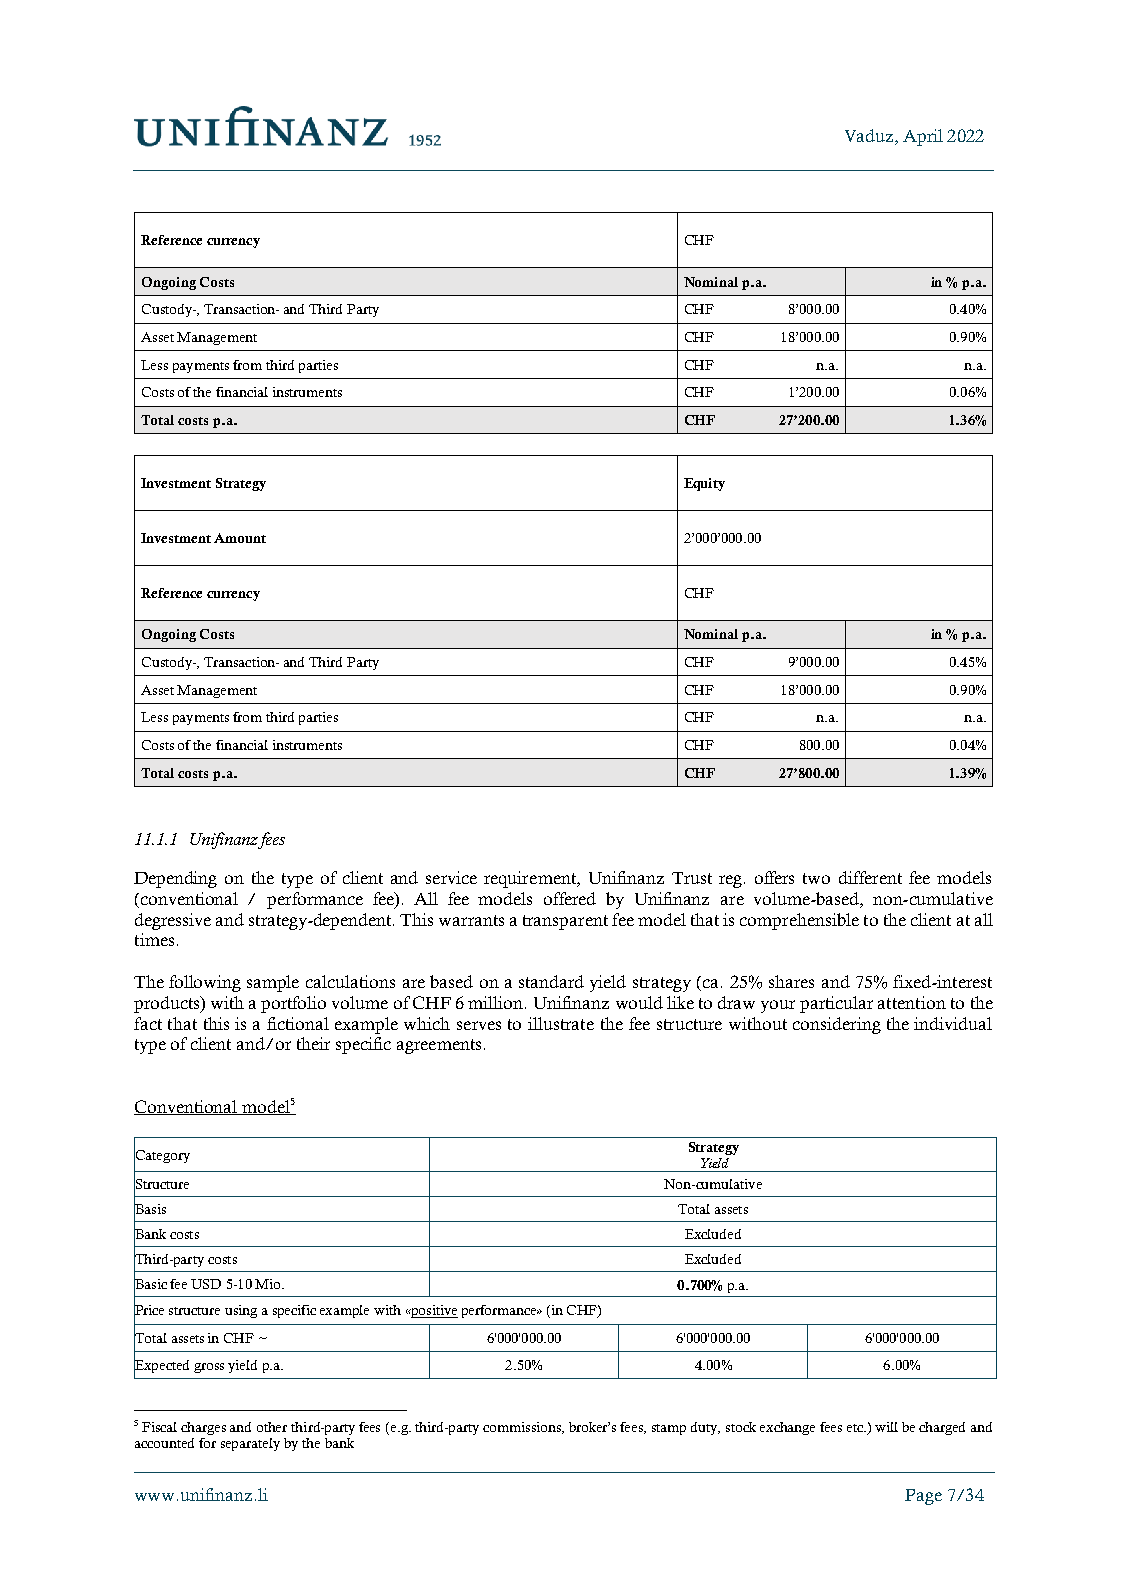 This document has width=1127, height=1594. What do you see at coordinates (523, 1428) in the document?
I see `commissions` at bounding box center [523, 1428].
